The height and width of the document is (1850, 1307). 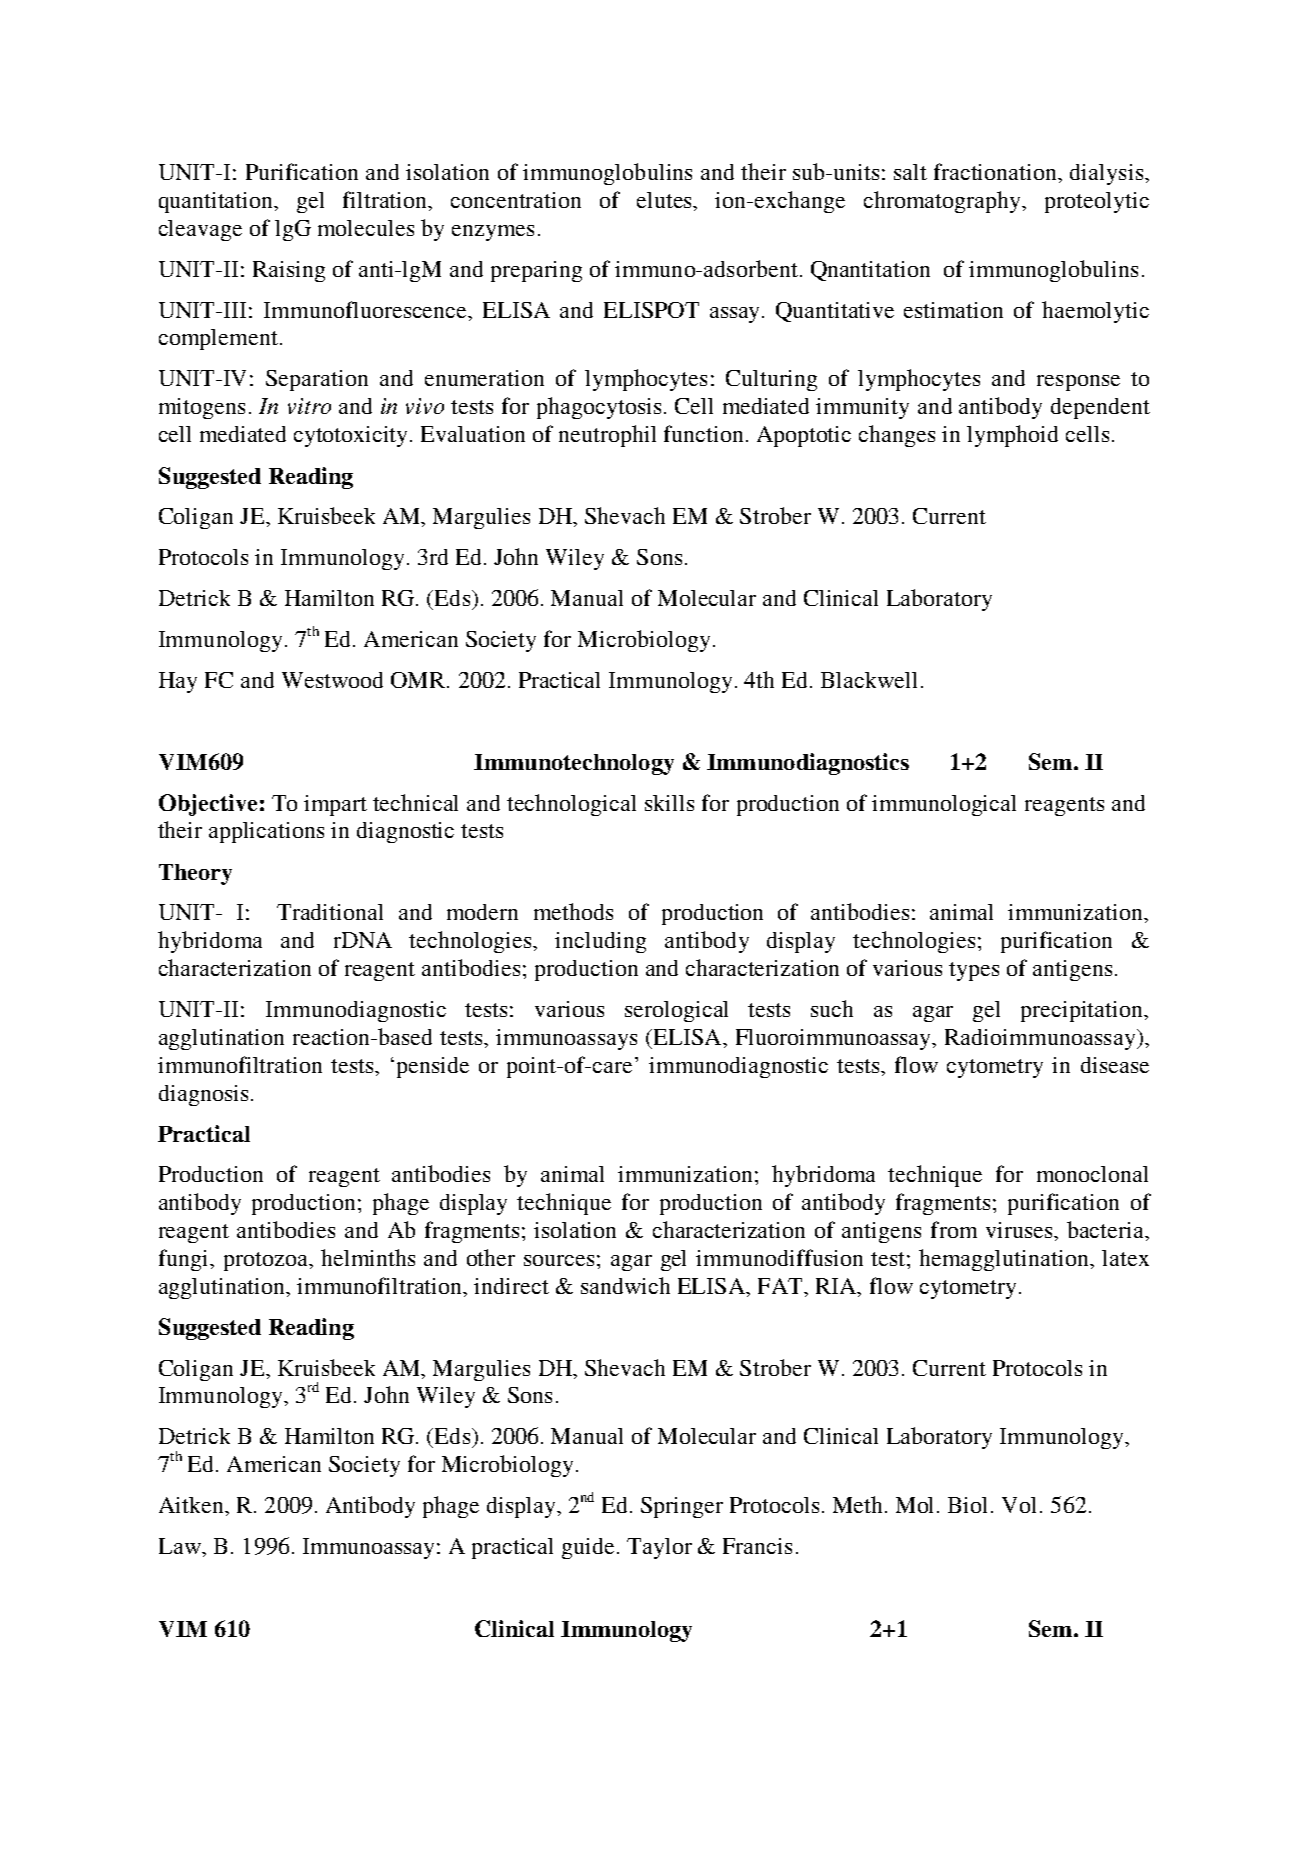 What do you see at coordinates (366, 228) in the document?
I see `molecules` at bounding box center [366, 228].
